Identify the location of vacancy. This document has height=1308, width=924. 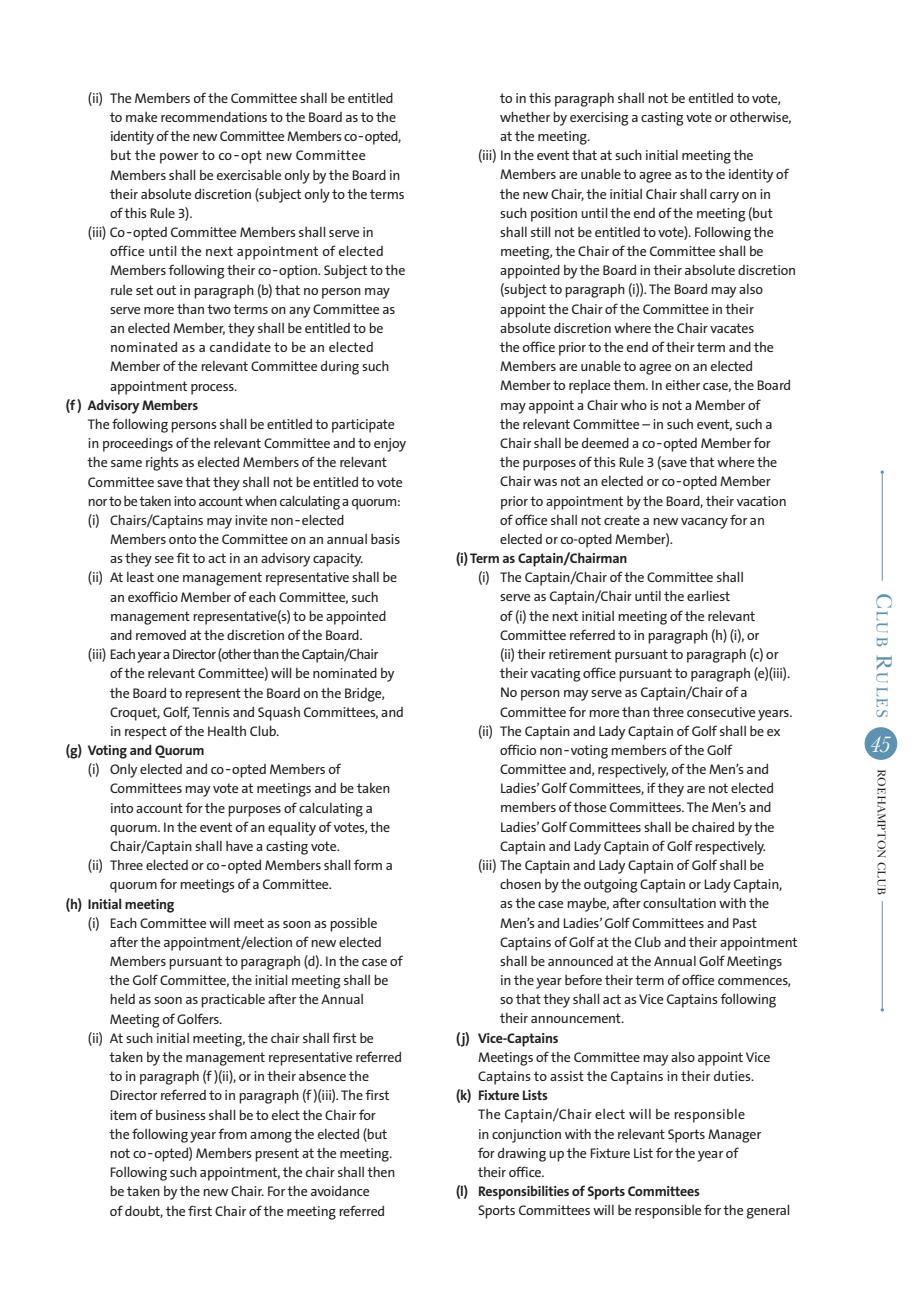
(704, 523).
